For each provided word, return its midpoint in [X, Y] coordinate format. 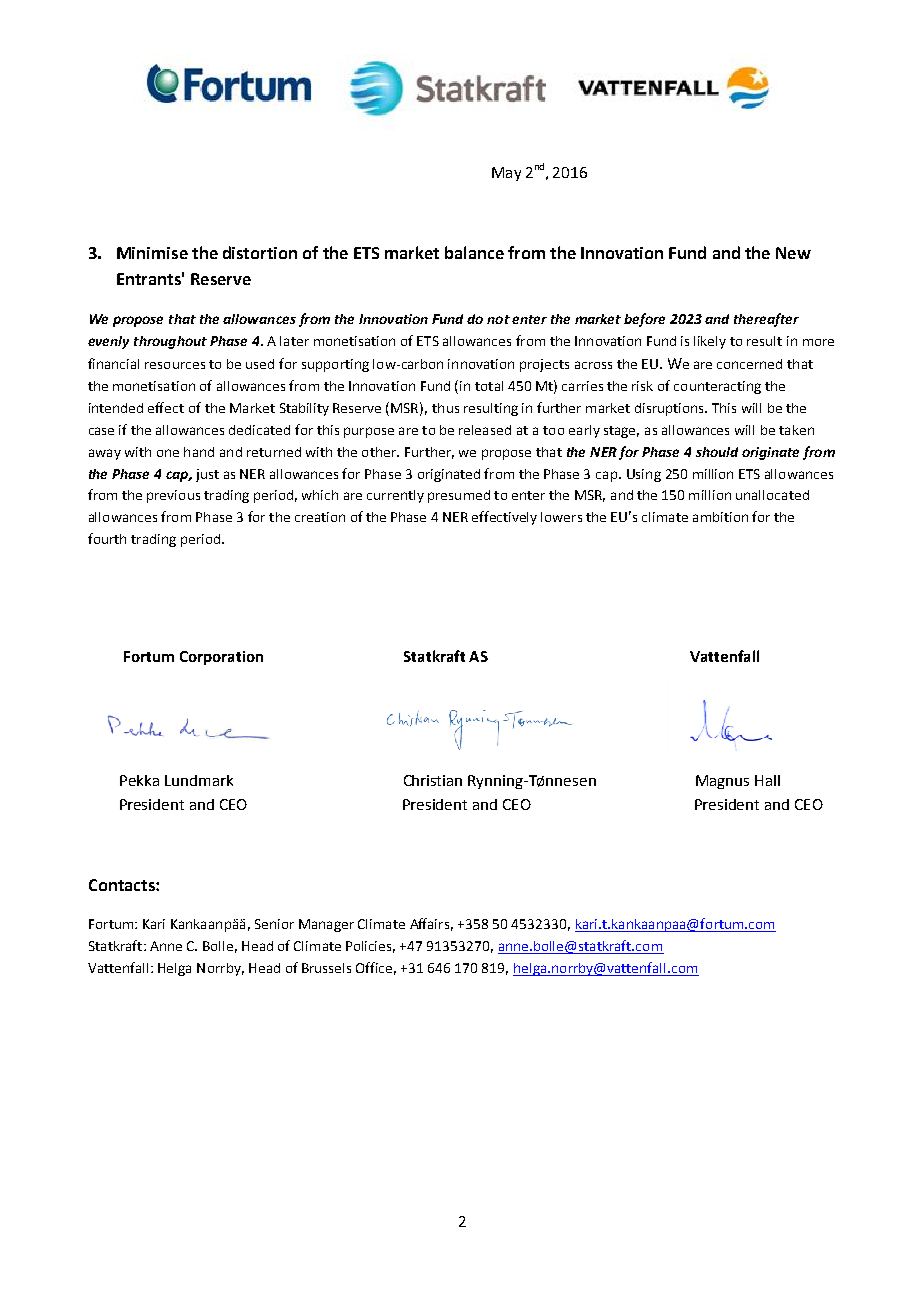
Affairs [431, 924]
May [506, 174]
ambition [720, 517]
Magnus [722, 782]
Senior [274, 924]
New [793, 253]
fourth [107, 538]
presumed [459, 496]
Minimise [152, 253]
